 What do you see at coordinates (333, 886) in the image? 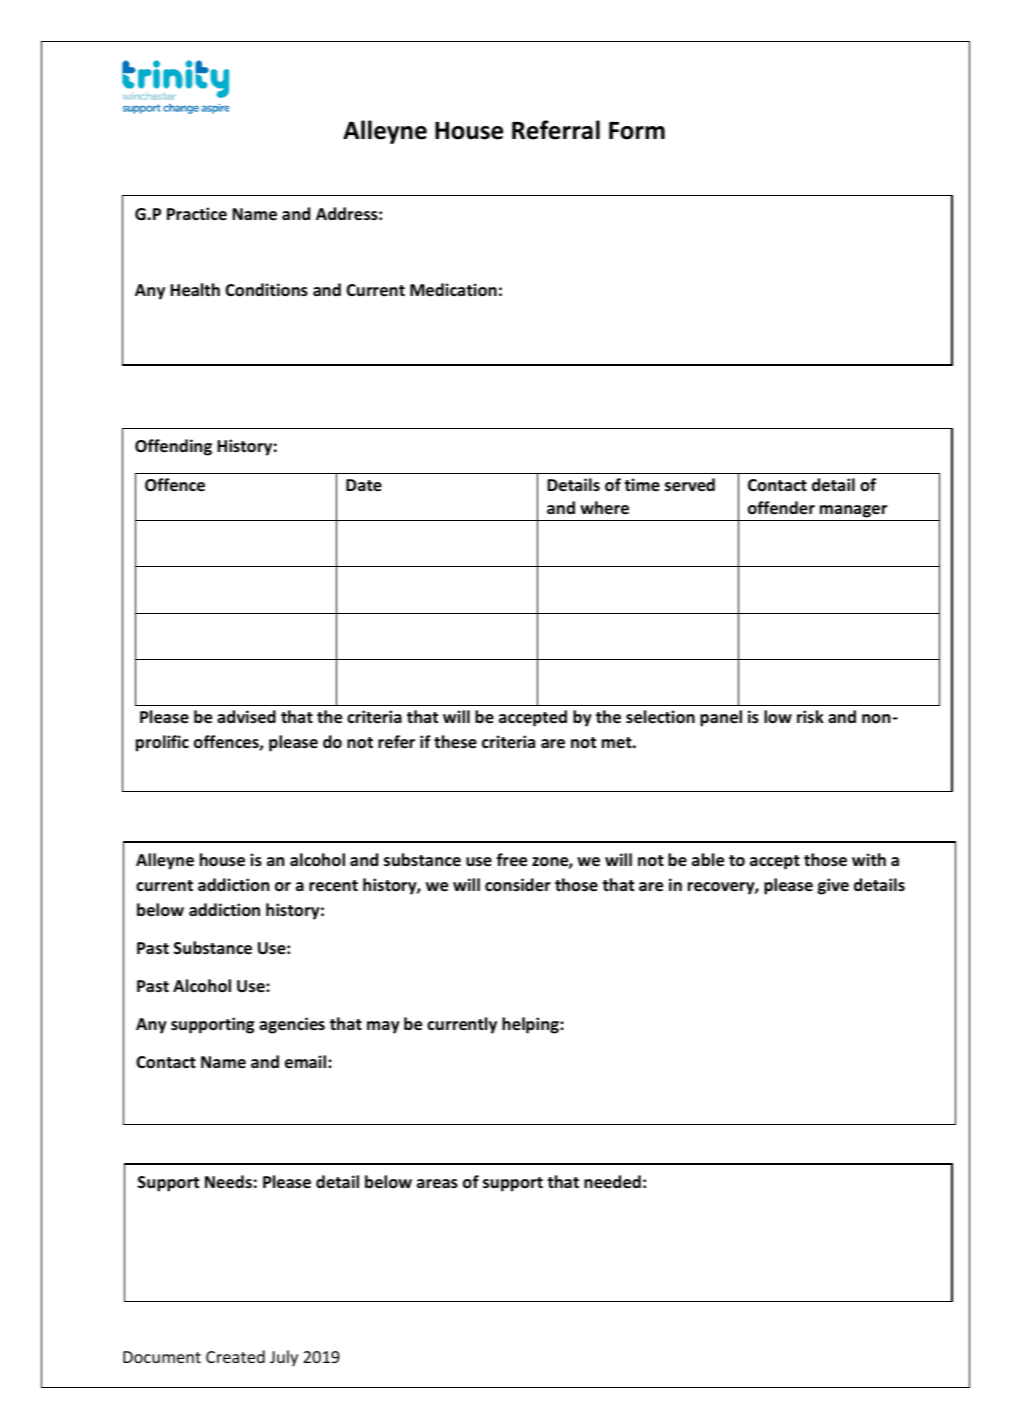
I see `recent` at bounding box center [333, 886].
